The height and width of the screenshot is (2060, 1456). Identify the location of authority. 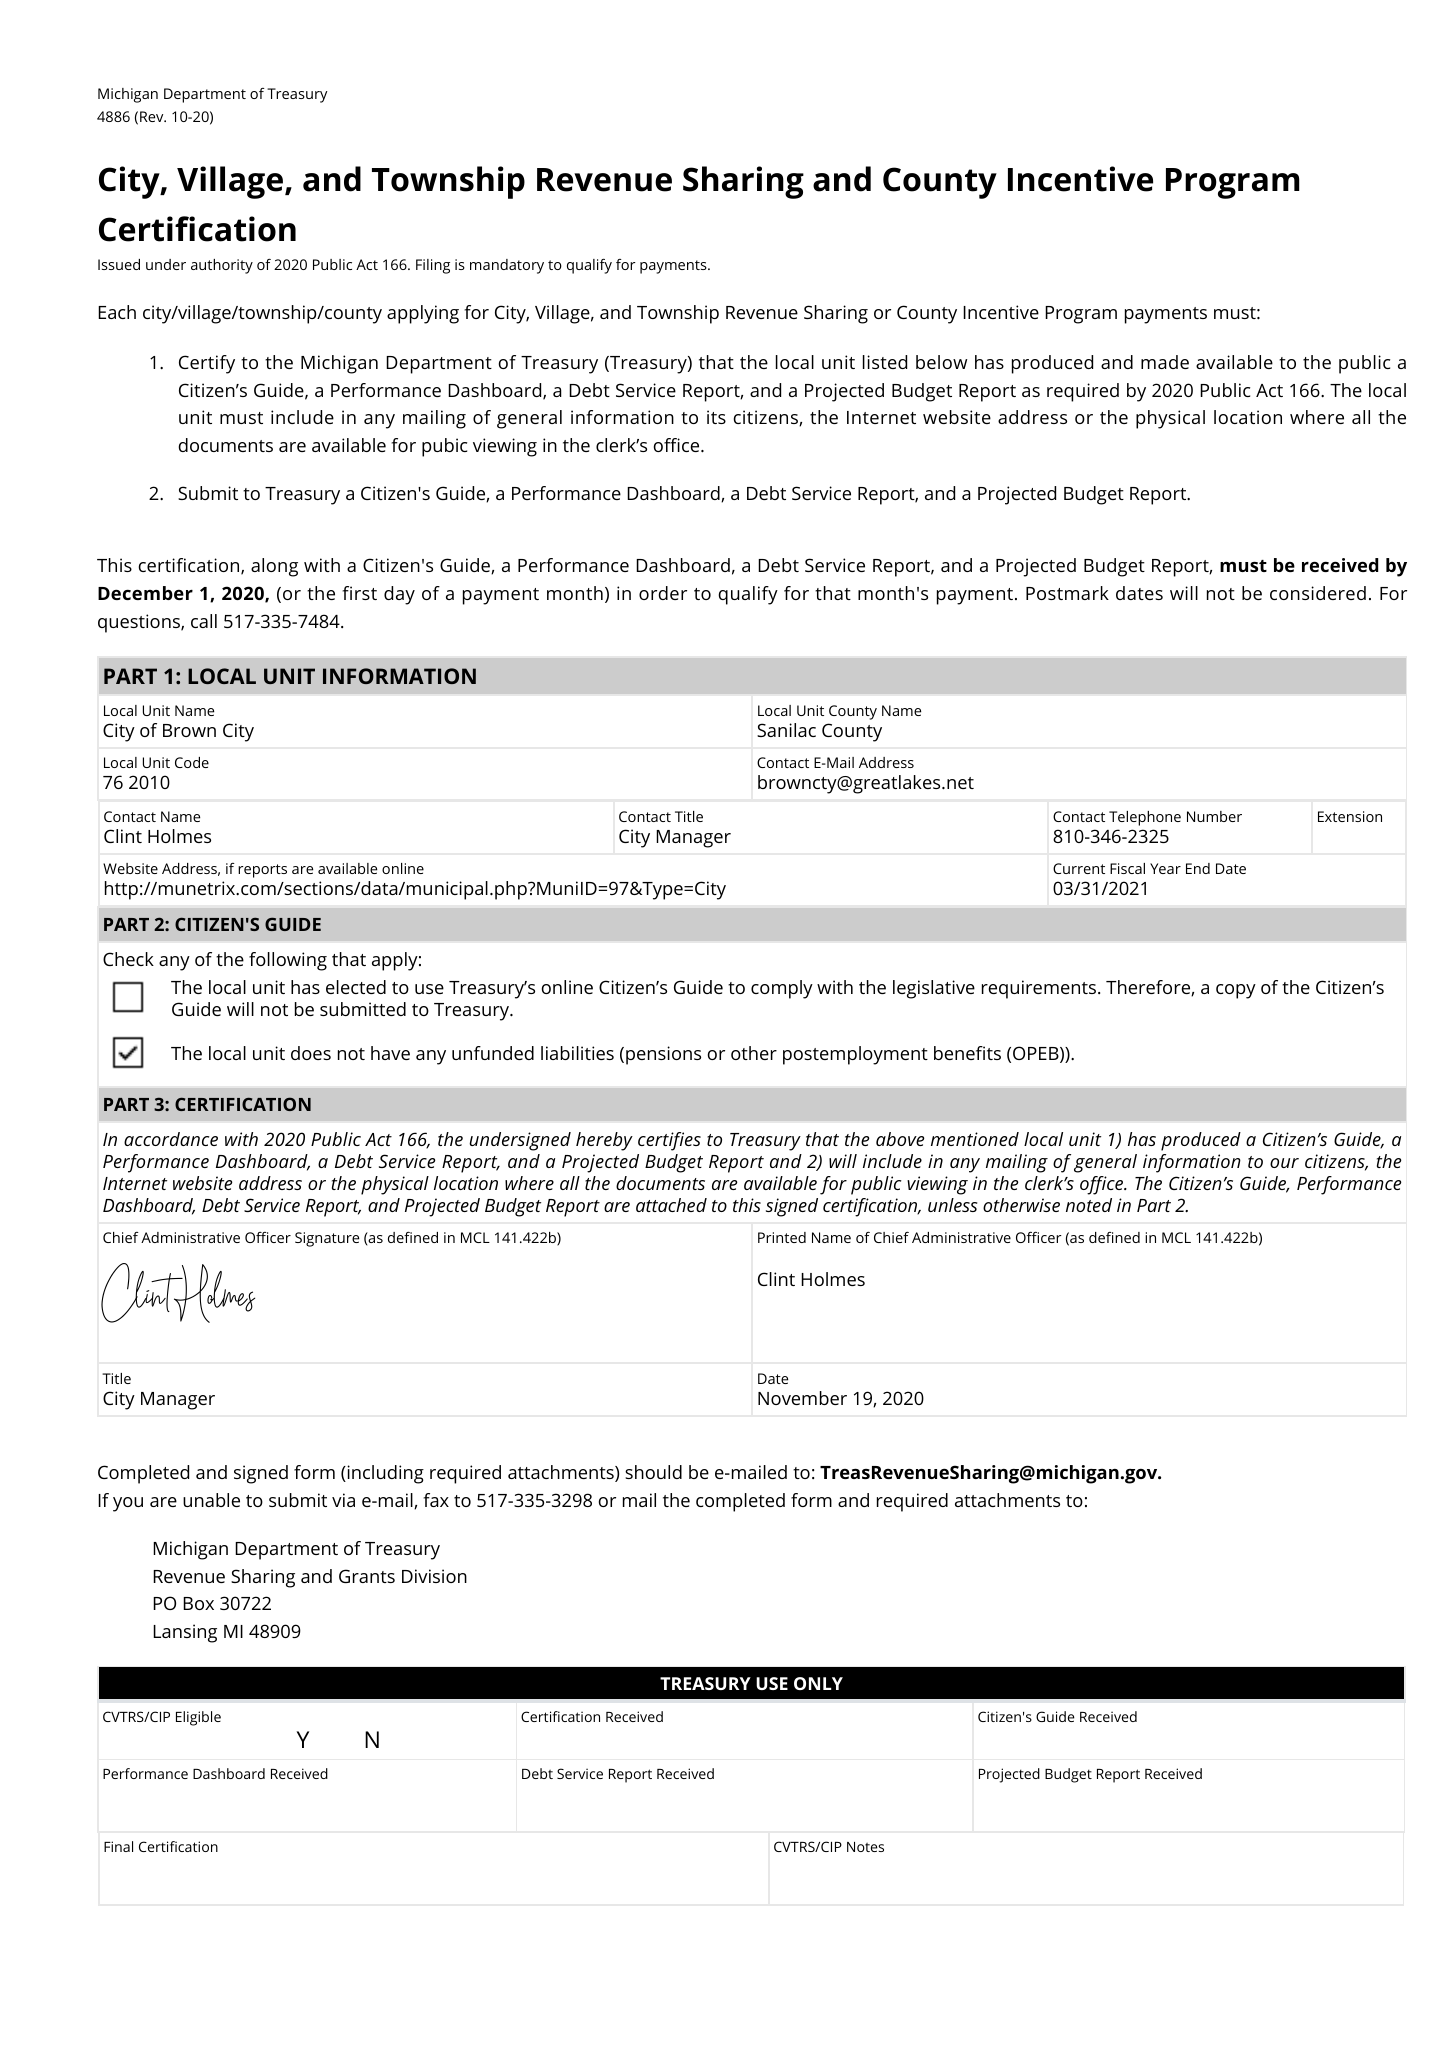
(222, 266).
